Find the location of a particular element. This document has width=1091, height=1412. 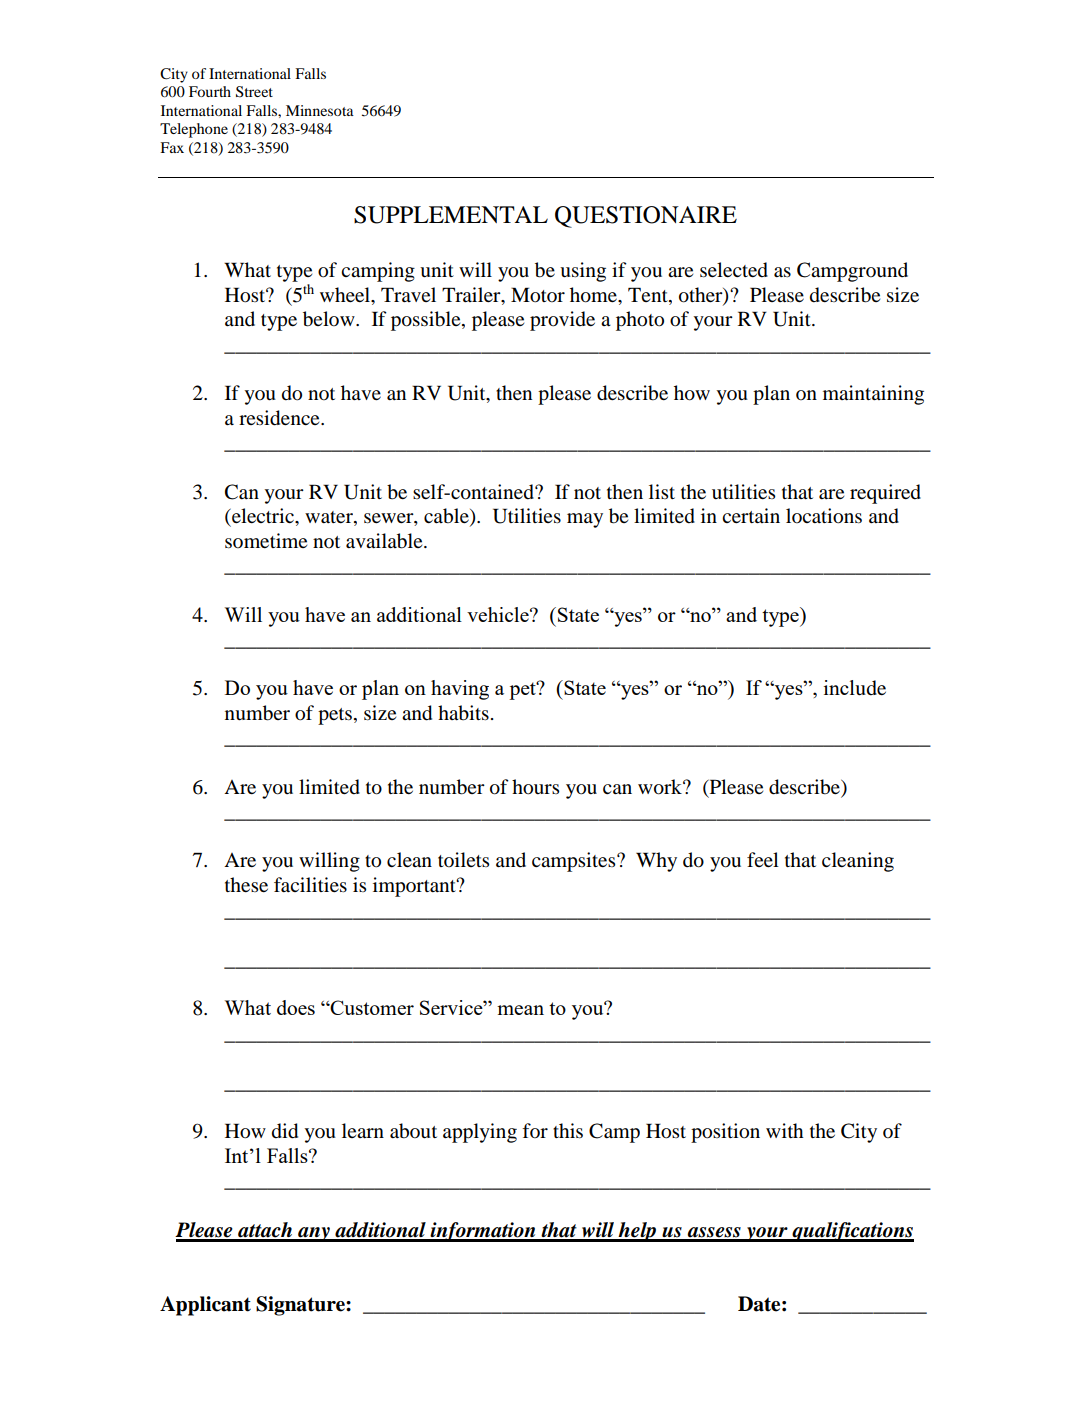

these is located at coordinates (246, 884).
